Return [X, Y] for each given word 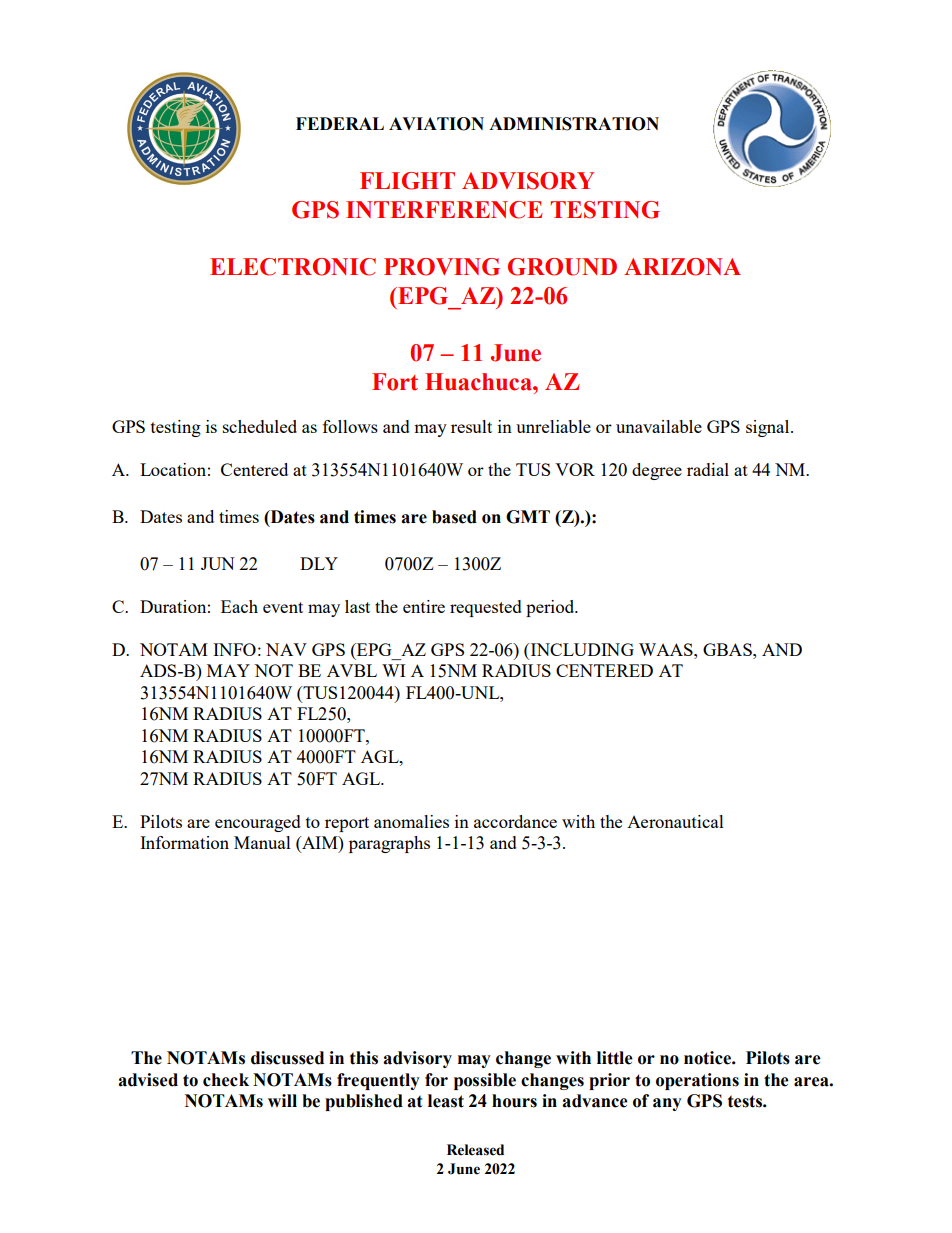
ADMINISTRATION [574, 124]
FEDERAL [340, 123]
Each [239, 606]
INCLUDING [581, 649]
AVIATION [436, 124]
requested [486, 608]
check [226, 1080]
